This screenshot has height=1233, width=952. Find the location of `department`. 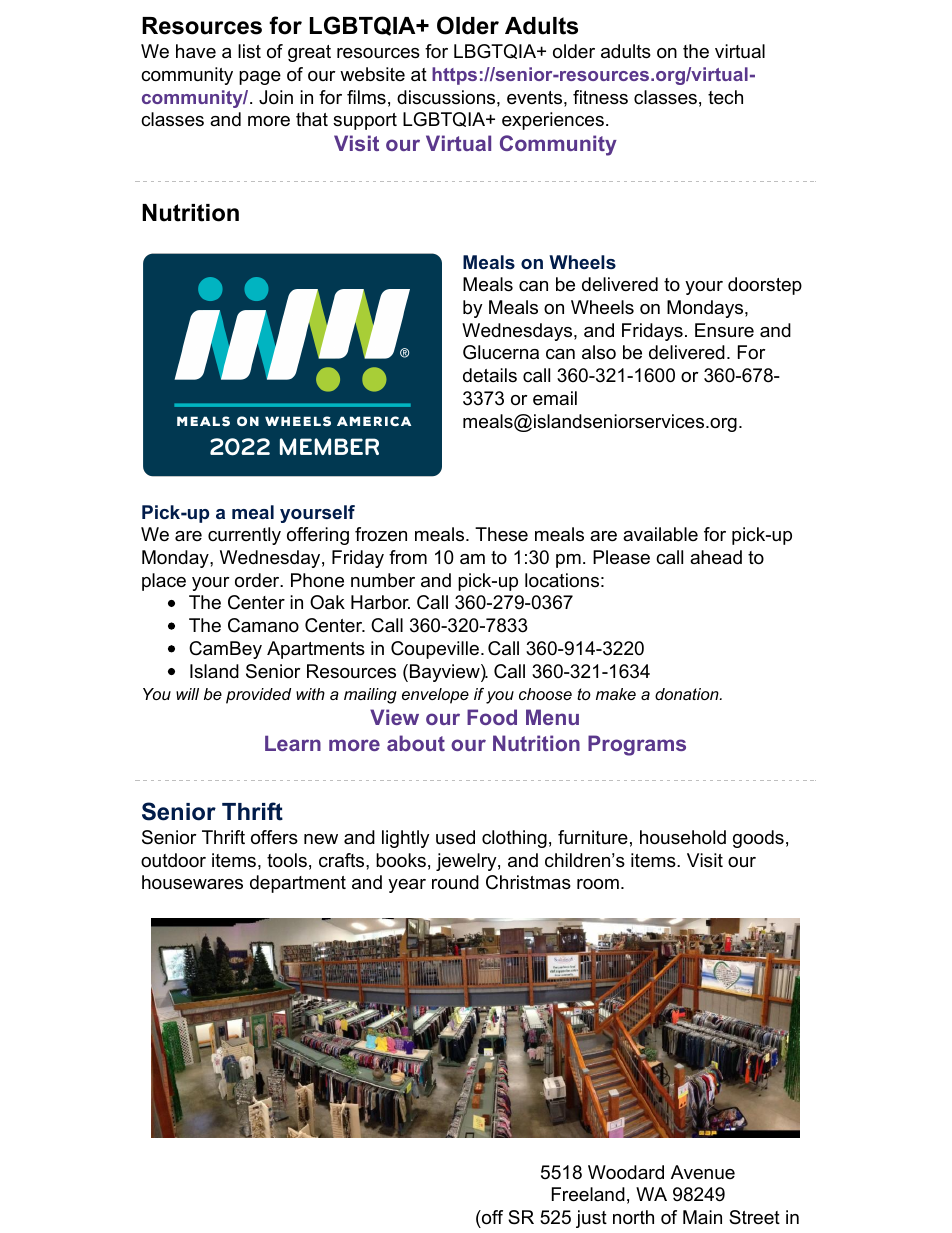

department is located at coordinates (298, 884).
